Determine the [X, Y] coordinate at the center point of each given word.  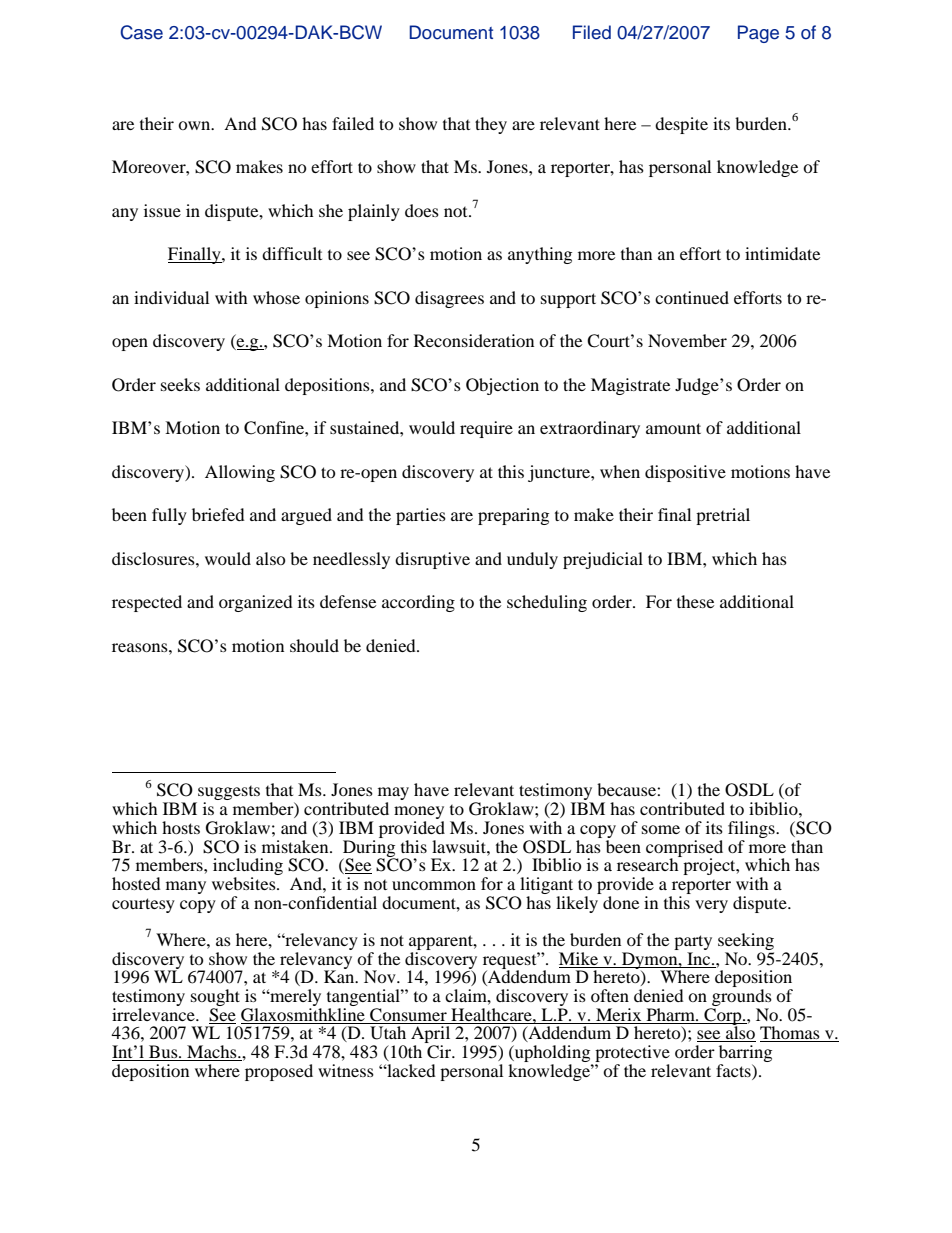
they [491, 125]
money [419, 814]
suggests [228, 794]
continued [692, 297]
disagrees [449, 299]
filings [752, 829]
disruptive [432, 560]
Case [141, 32]
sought [215, 999]
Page [758, 34]
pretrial [723, 516]
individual [171, 297]
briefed [218, 514]
